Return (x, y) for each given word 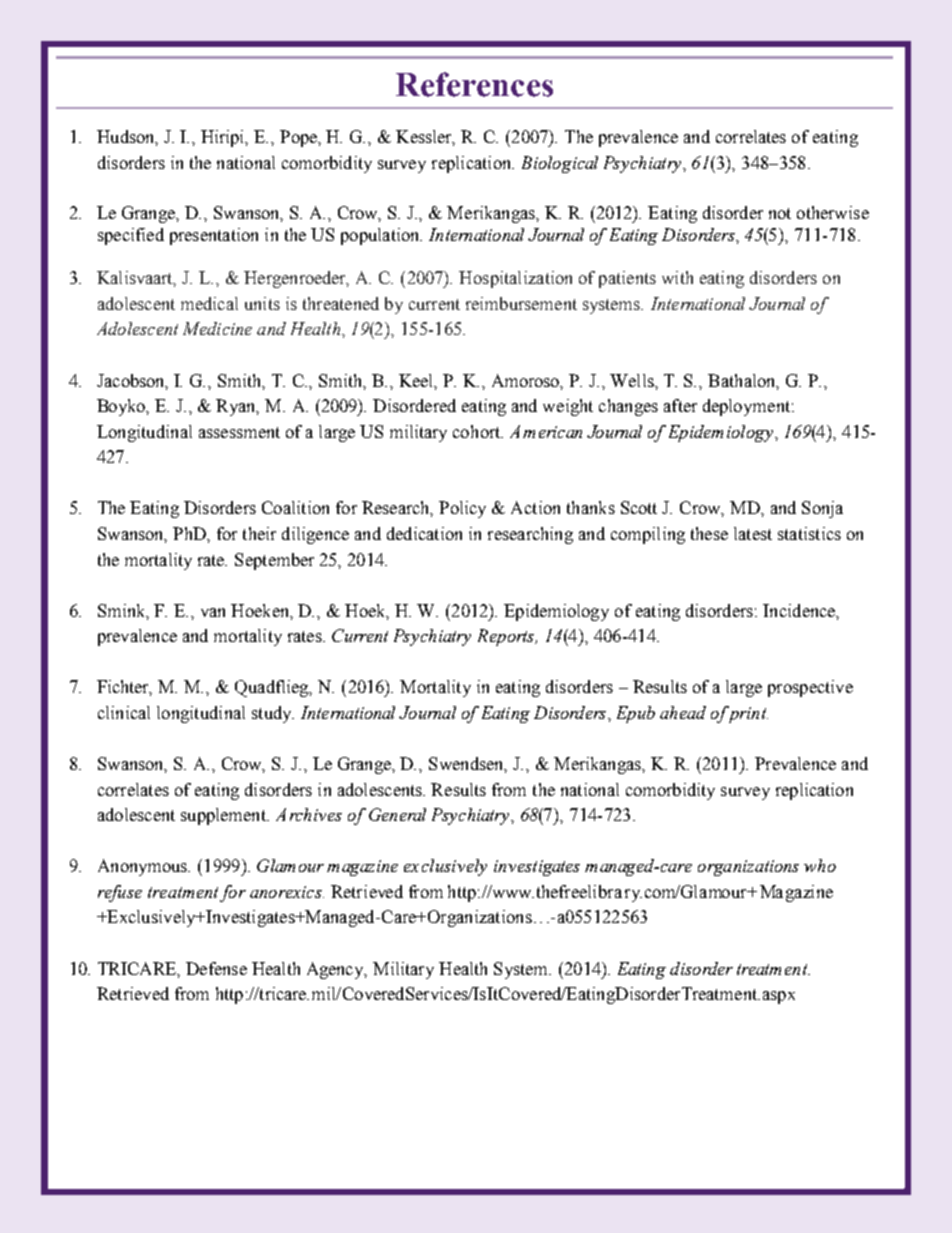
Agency (337, 970)
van (213, 612)
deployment (748, 407)
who (820, 865)
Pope (300, 138)
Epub (636, 714)
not (780, 213)
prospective (810, 688)
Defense (216, 968)
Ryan (237, 407)
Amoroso (527, 381)
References (474, 84)
